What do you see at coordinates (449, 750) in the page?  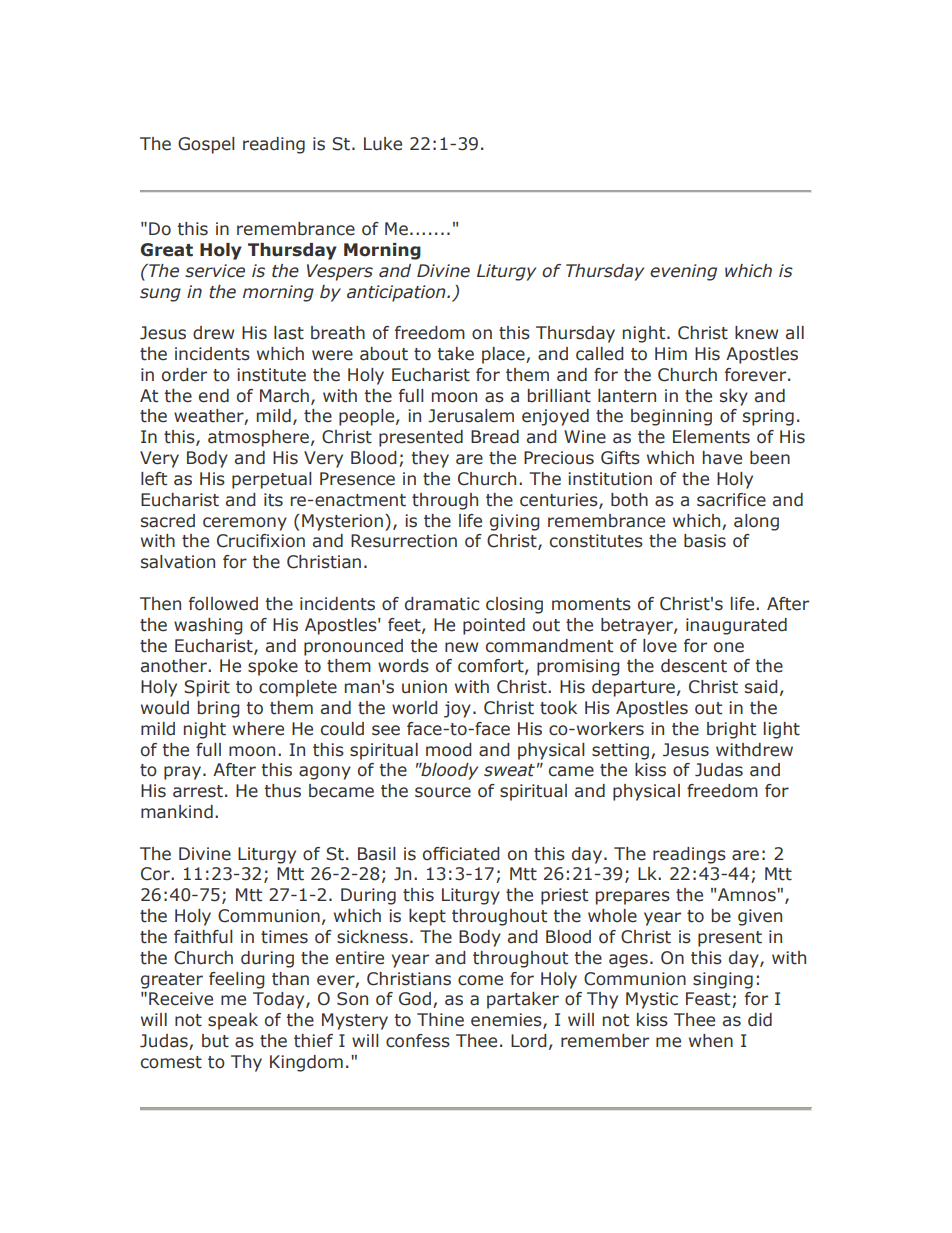 I see `mood` at bounding box center [449, 750].
